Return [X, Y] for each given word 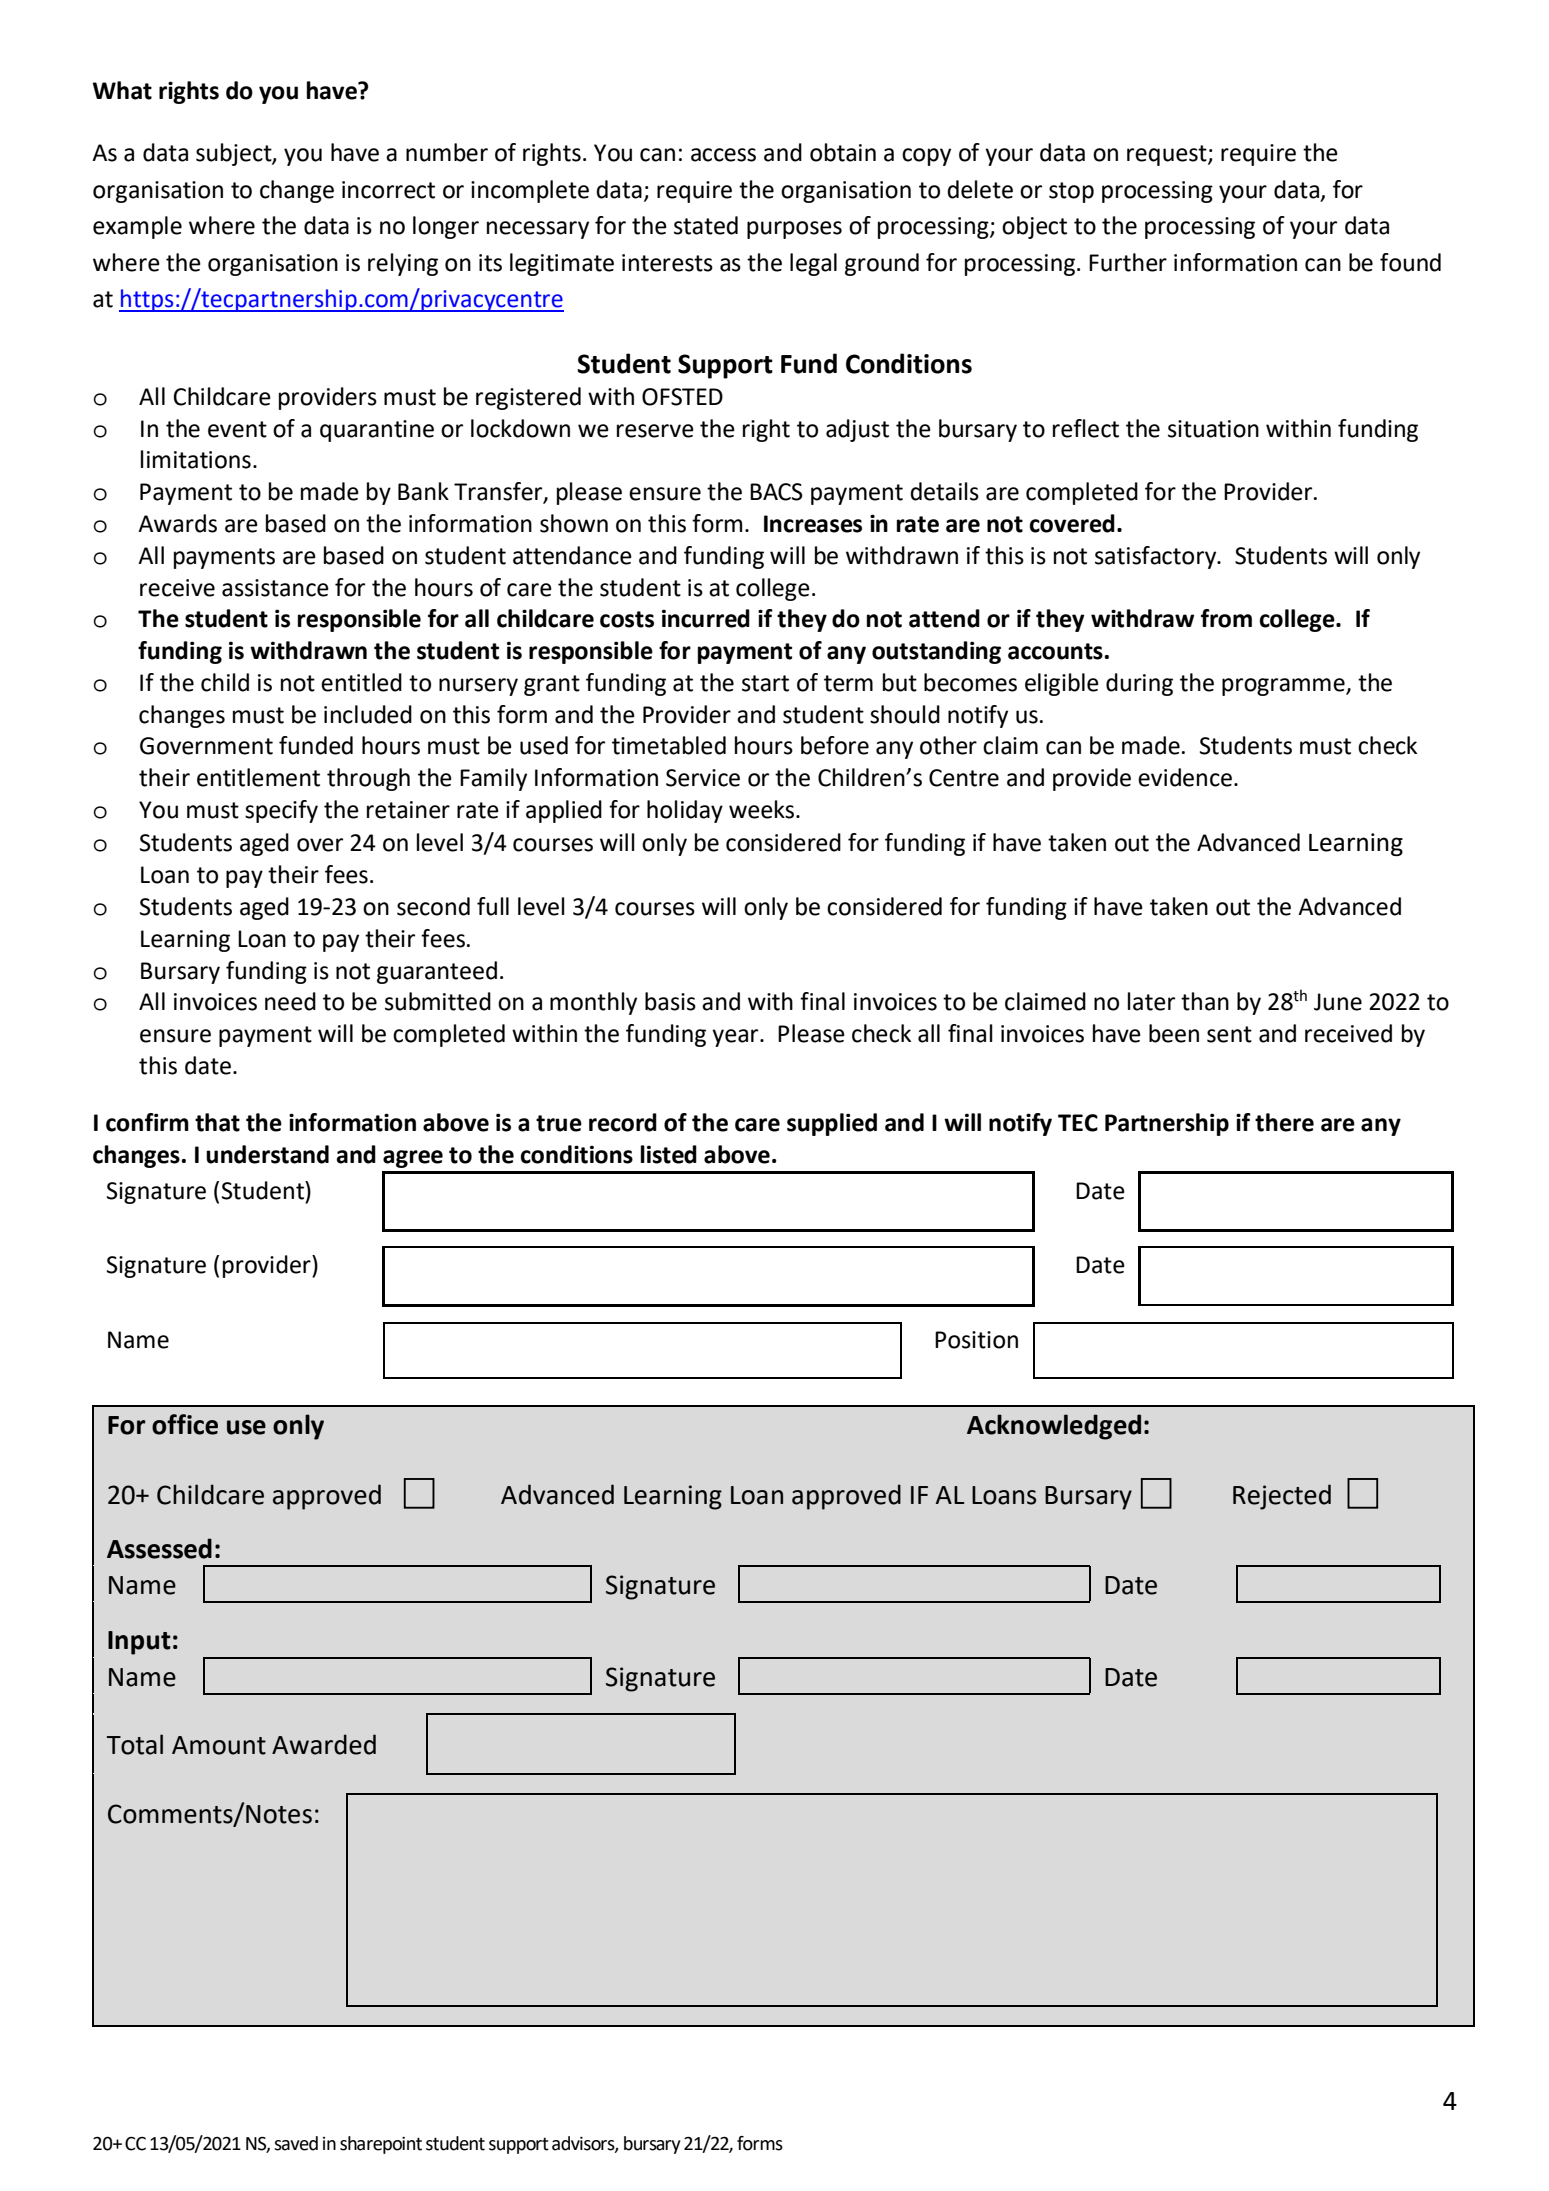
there [1284, 1122]
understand [267, 1154]
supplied [832, 1124]
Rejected [1282, 1497]
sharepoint [381, 2145]
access [723, 155]
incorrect [388, 190]
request [1168, 155]
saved [296, 2143]
